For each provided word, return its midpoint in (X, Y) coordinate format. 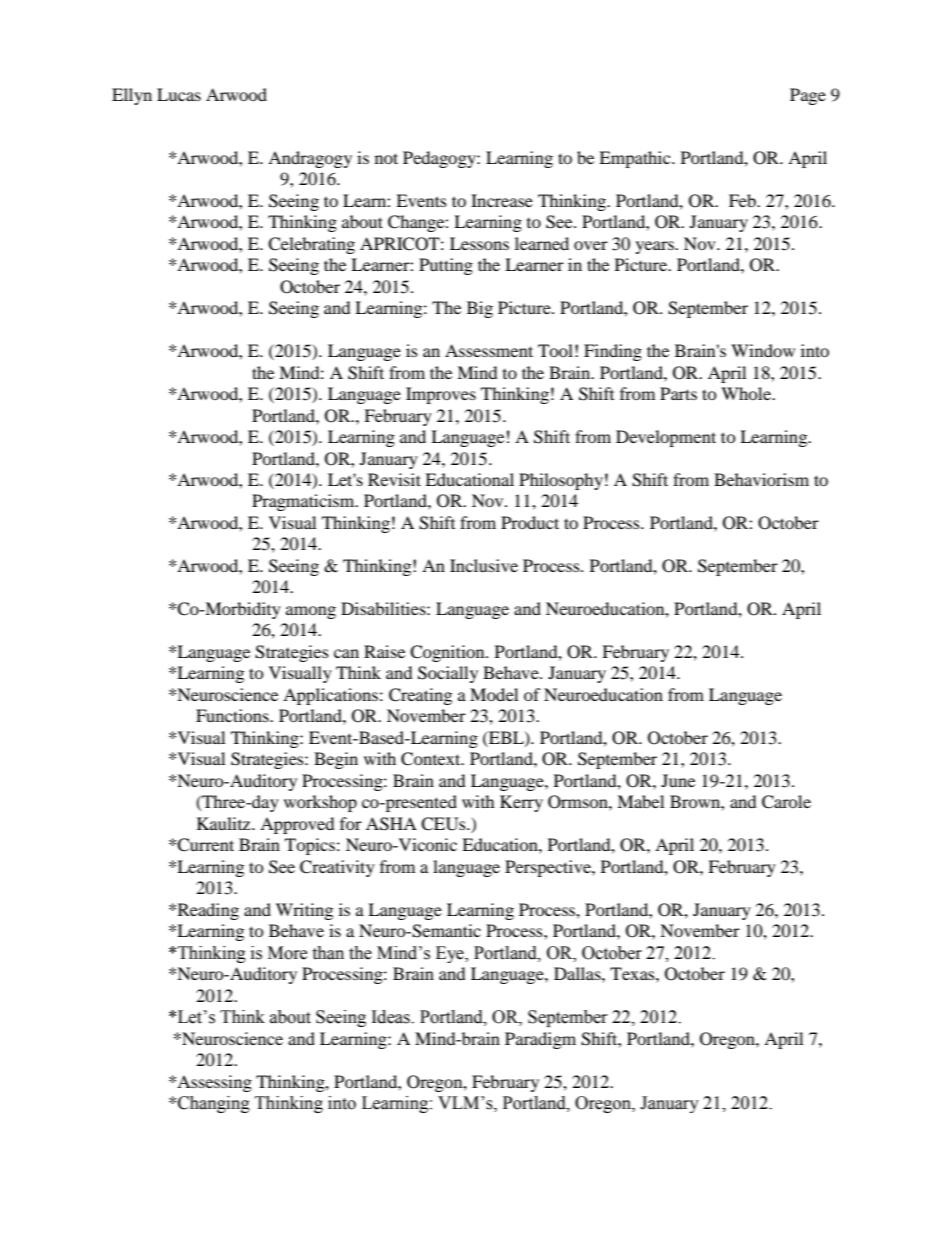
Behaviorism (761, 479)
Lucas (179, 94)
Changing (214, 1104)
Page (808, 96)
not (386, 158)
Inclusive (484, 565)
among (311, 612)
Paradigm (540, 1040)
